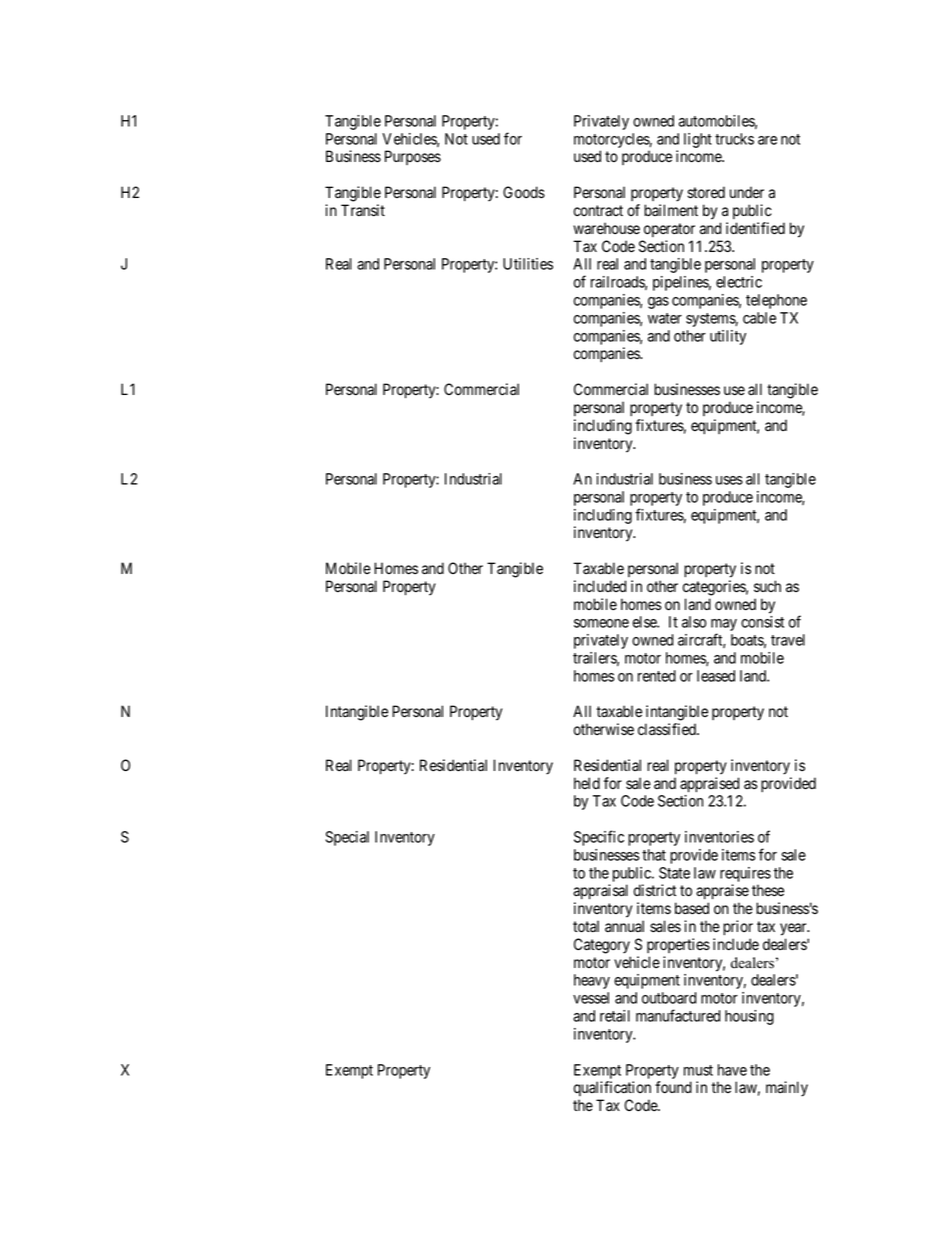  Describe the element at coordinates (413, 157) in the screenshot. I see `Purposes` at that location.
